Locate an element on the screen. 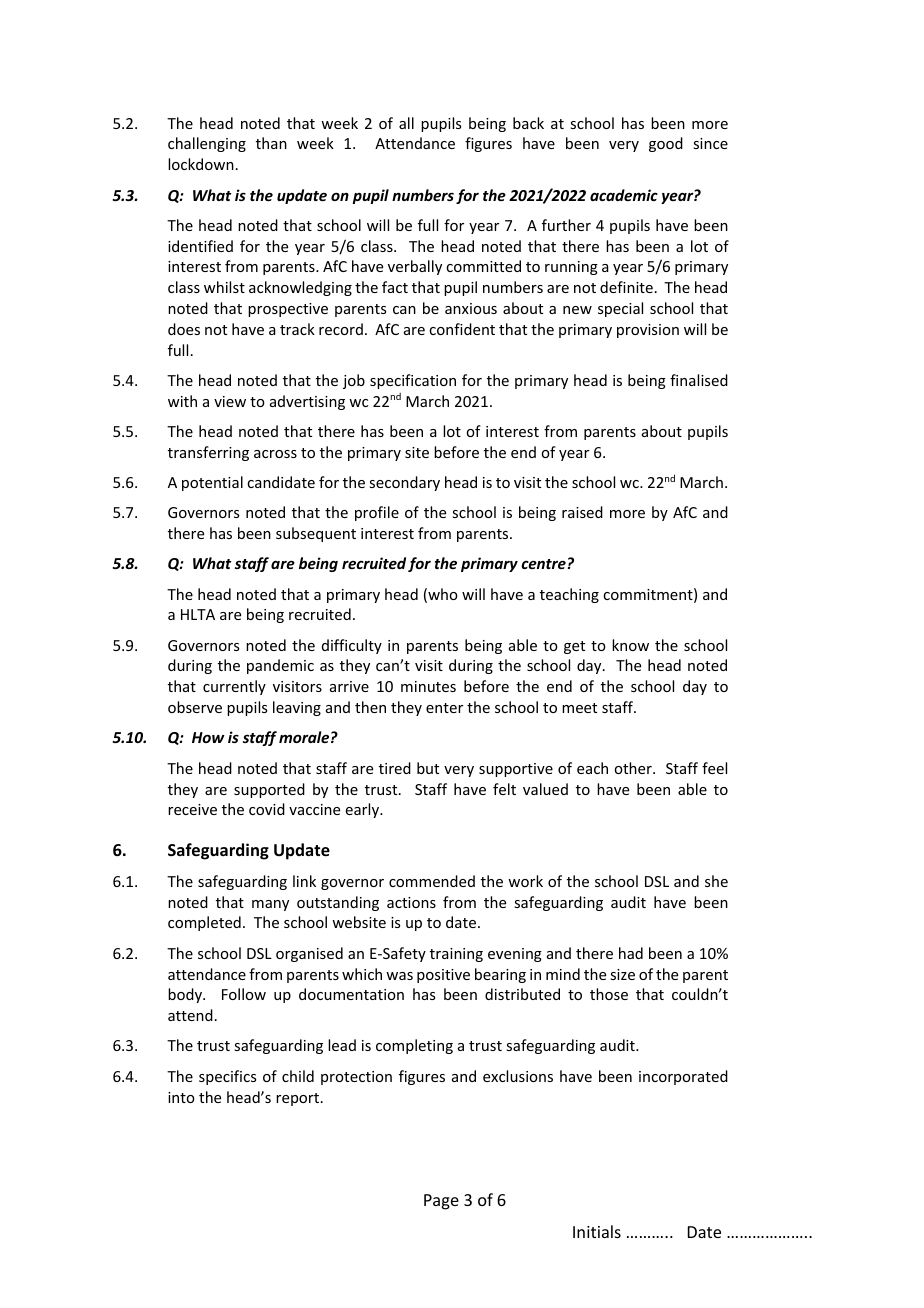  report is located at coordinates (299, 1099).
